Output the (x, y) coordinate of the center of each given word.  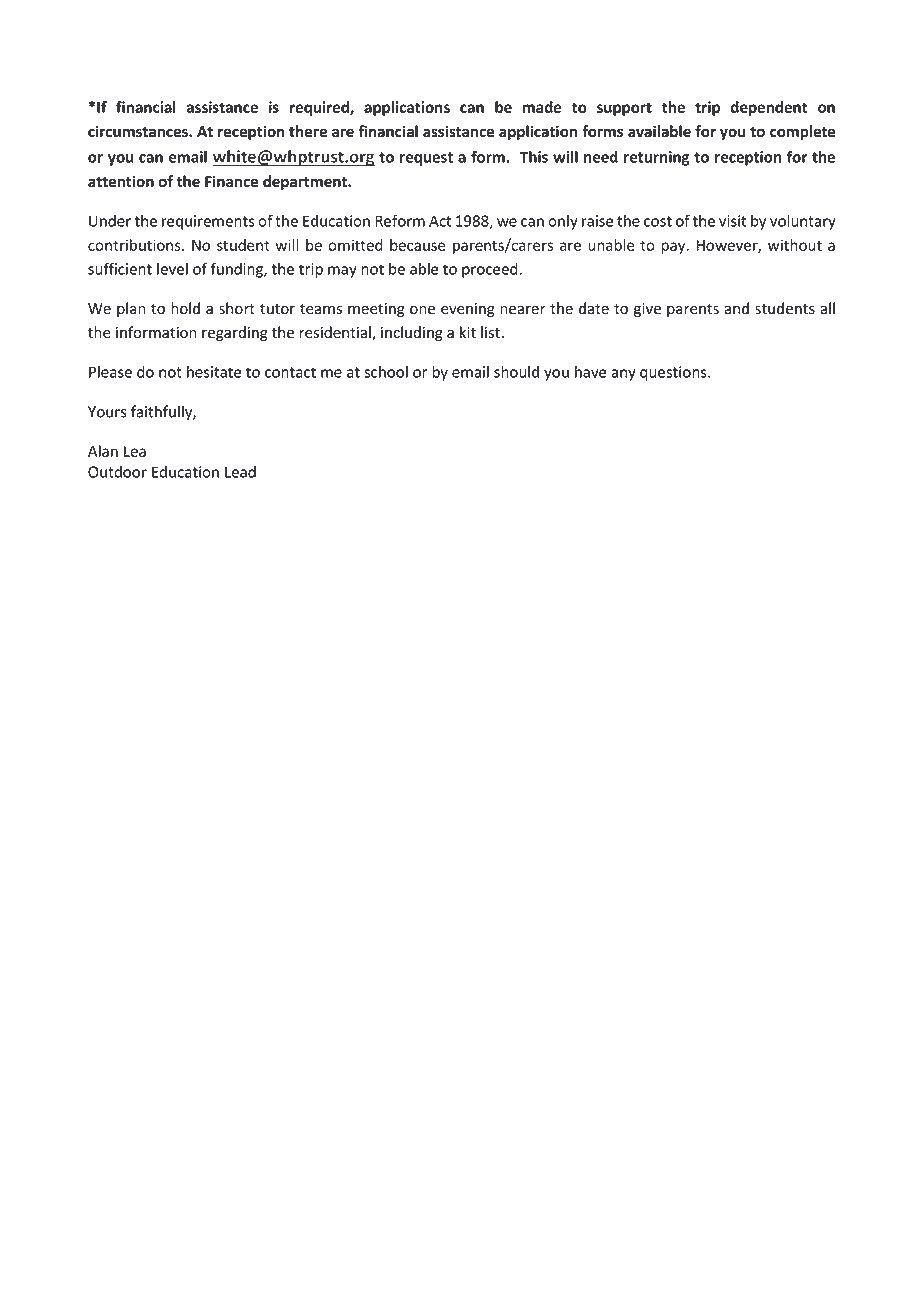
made (542, 107)
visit (732, 221)
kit (468, 332)
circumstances (139, 131)
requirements (208, 222)
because (417, 245)
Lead (240, 472)
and (736, 308)
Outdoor (117, 472)
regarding (235, 333)
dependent (769, 108)
